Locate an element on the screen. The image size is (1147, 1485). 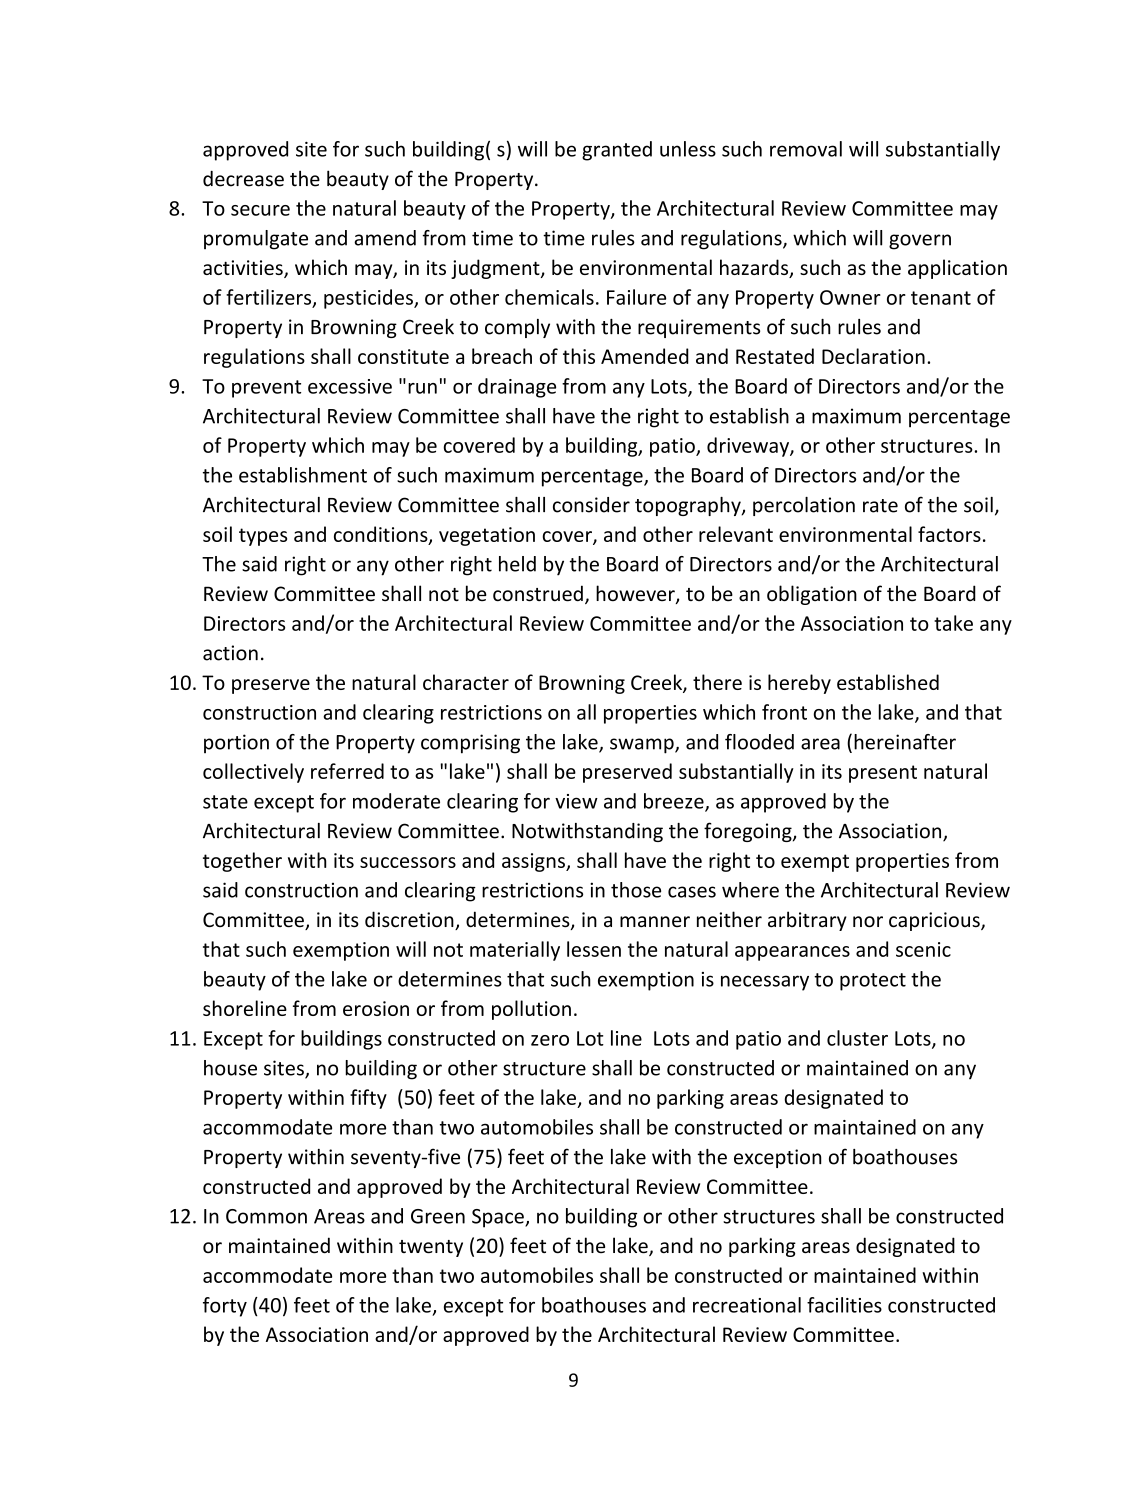
granted is located at coordinates (617, 151).
